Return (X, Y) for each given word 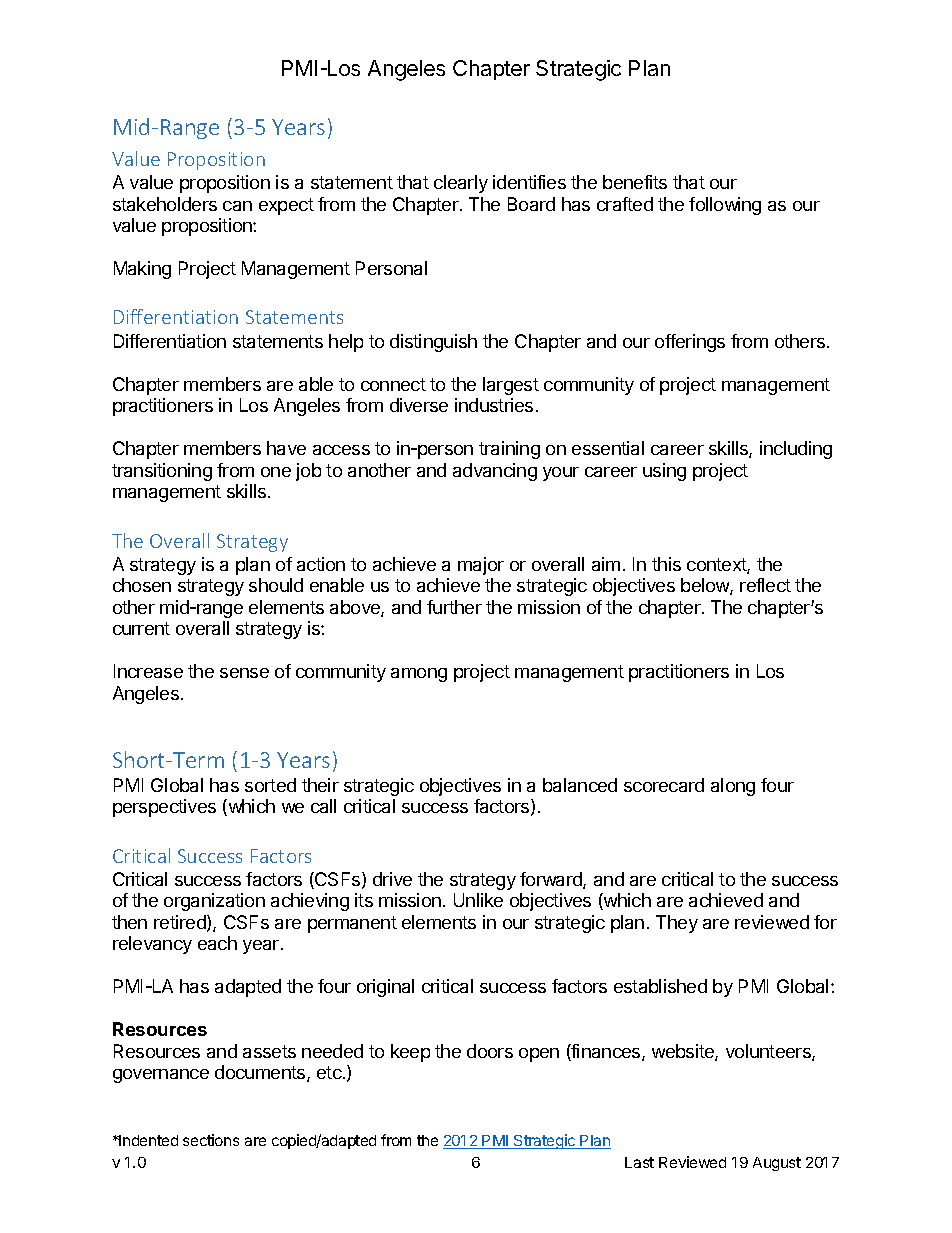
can (237, 206)
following (725, 206)
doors (490, 1051)
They (677, 924)
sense (244, 673)
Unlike (478, 900)
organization (214, 902)
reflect (765, 585)
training (509, 450)
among (419, 675)
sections (211, 1140)
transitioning (162, 472)
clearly (461, 184)
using (664, 472)
